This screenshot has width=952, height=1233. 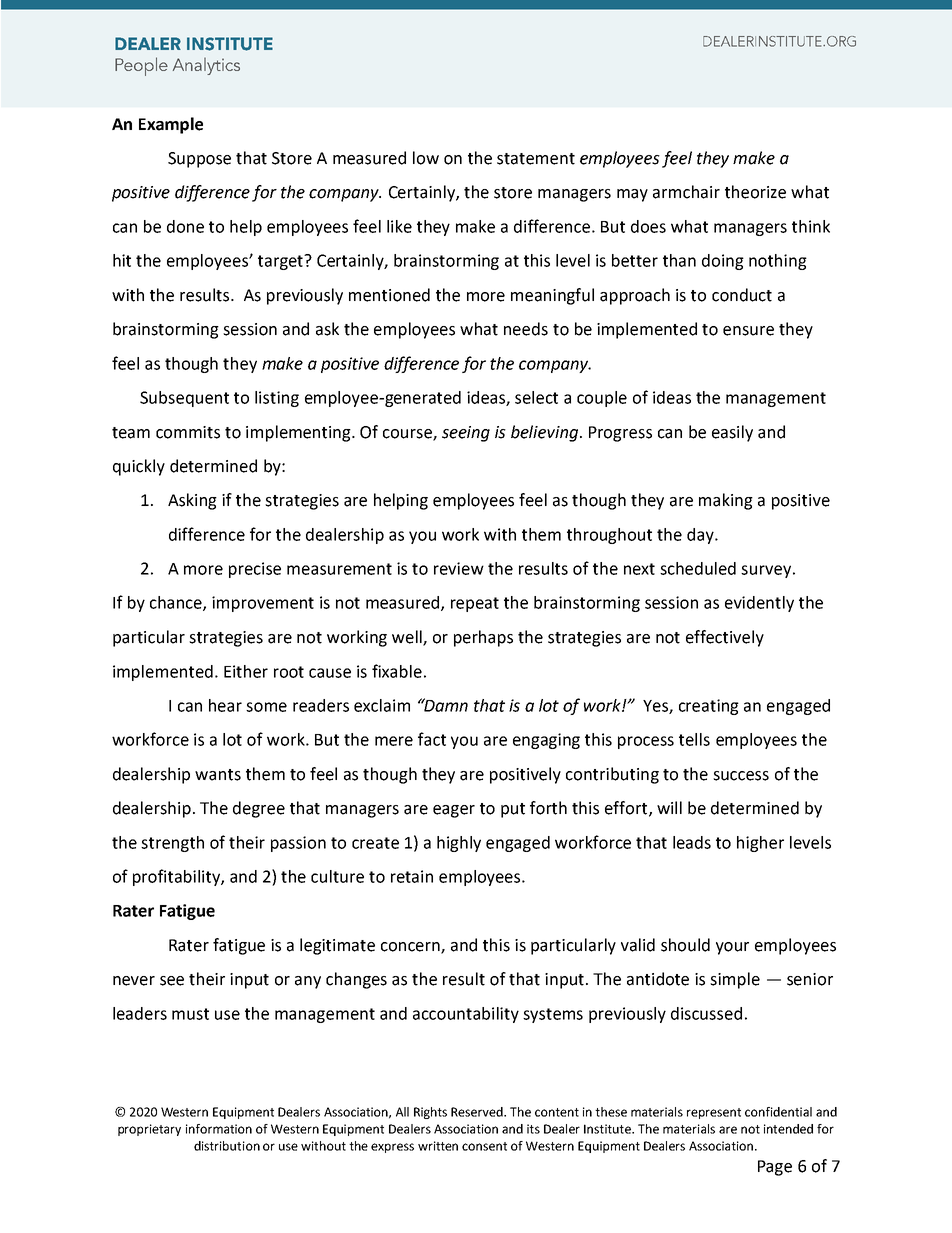 I want to click on retain, so click(x=412, y=876).
